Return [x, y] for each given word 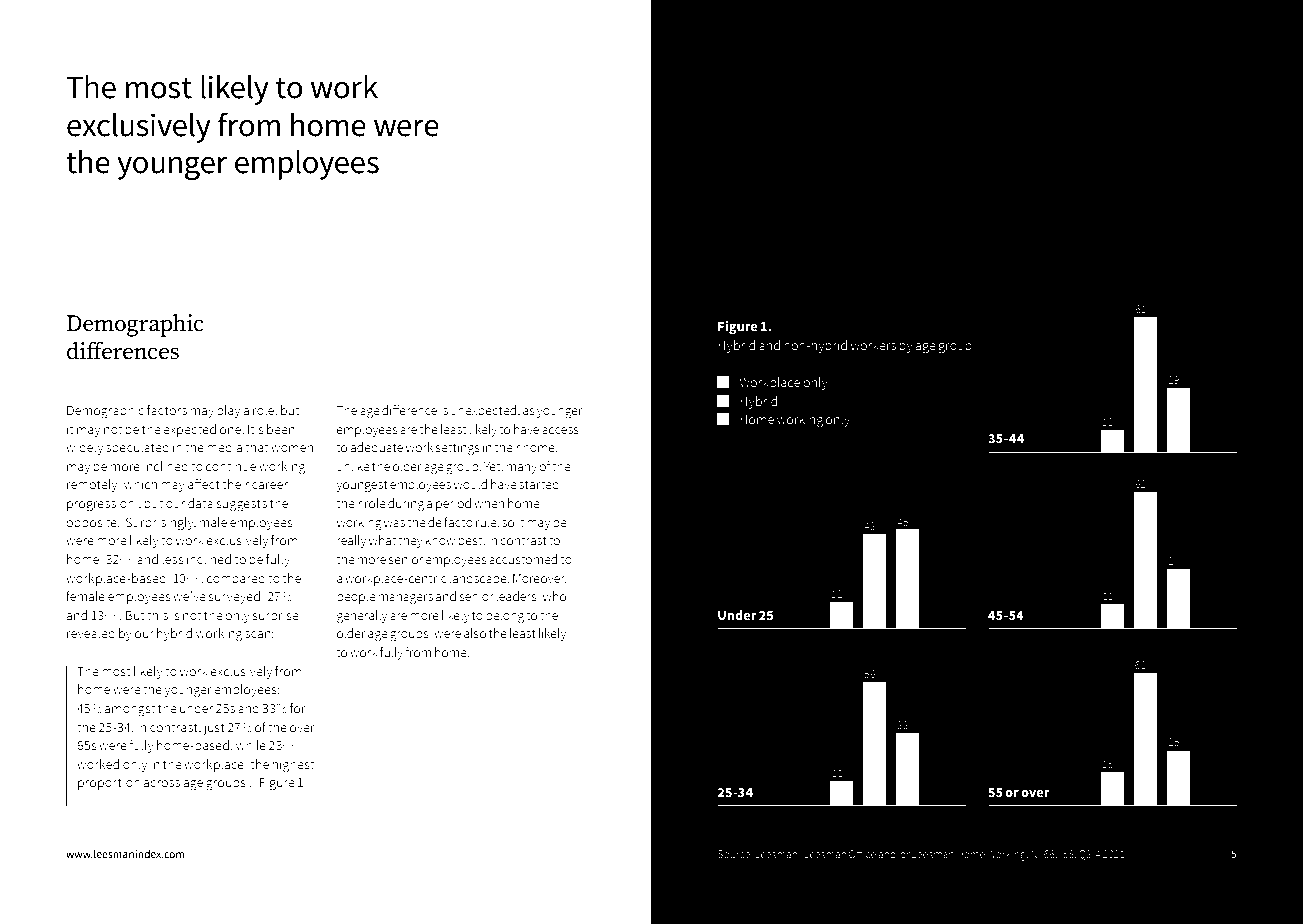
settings [458, 449]
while [251, 745]
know [440, 540]
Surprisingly [161, 524]
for [298, 707]
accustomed [523, 559]
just [214, 729]
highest [293, 766]
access [560, 431]
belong [505, 617]
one [231, 431]
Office [862, 853]
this [157, 615]
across [161, 784]
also [475, 633]
